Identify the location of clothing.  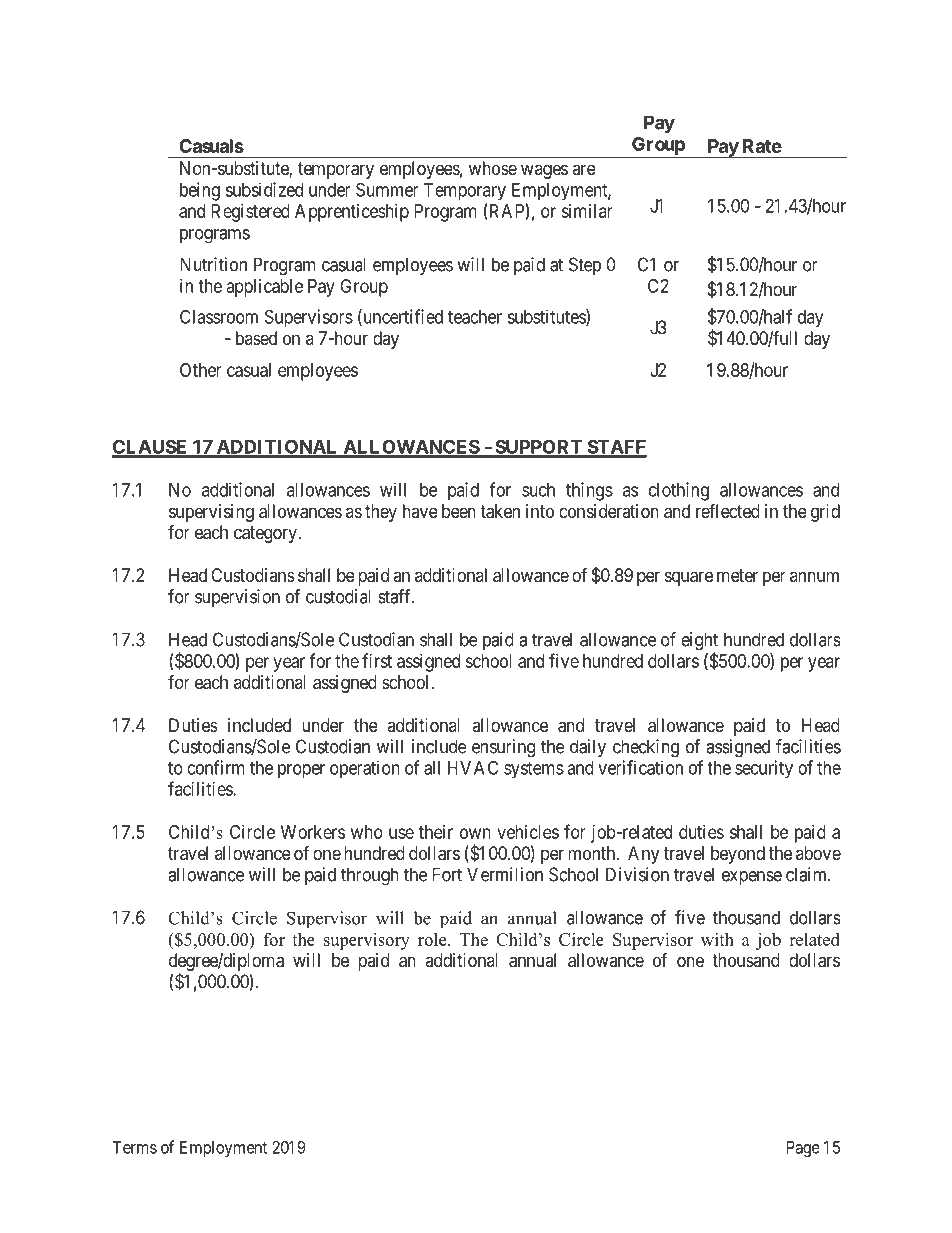
(679, 491).
